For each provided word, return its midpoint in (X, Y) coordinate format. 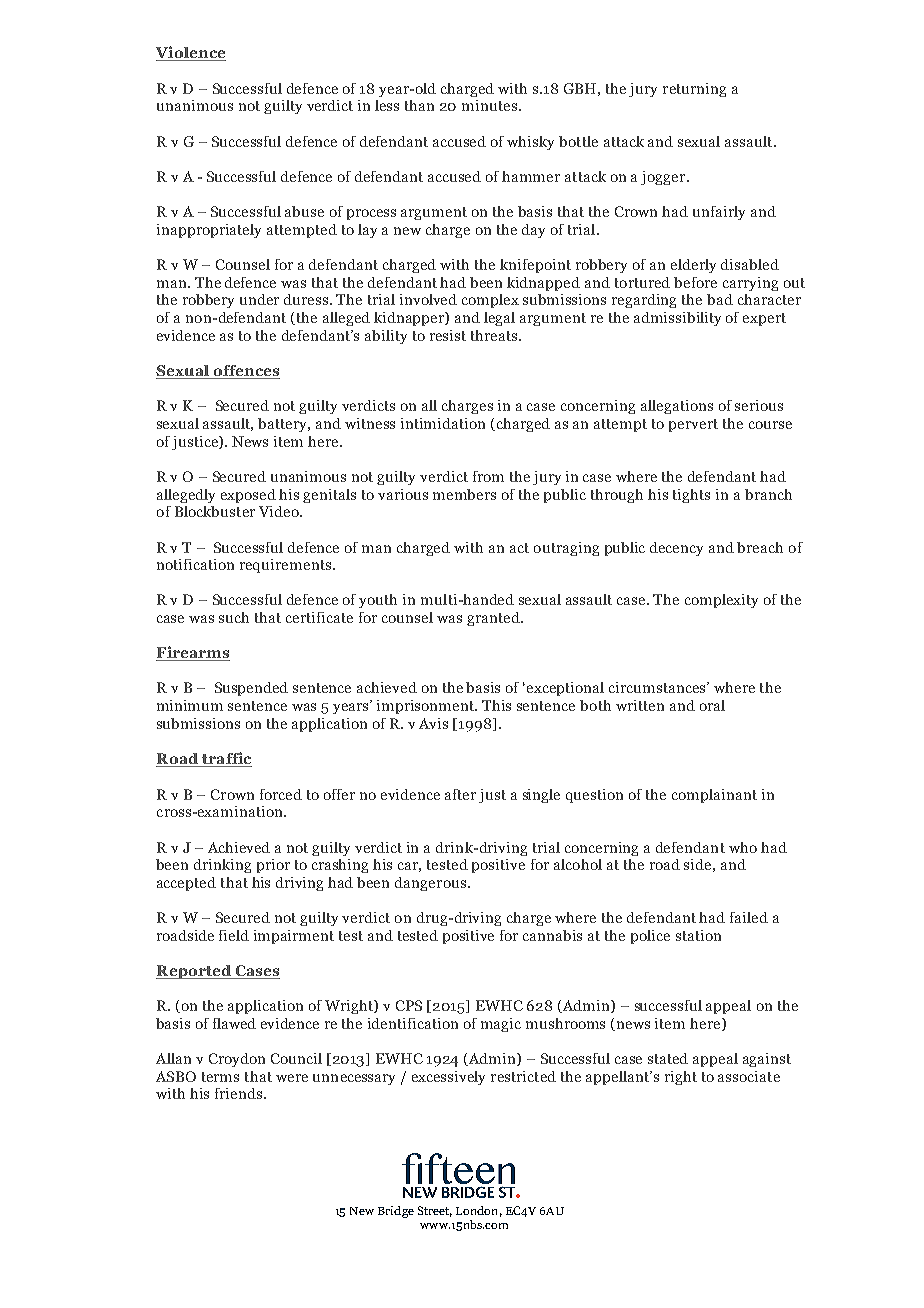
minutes (489, 105)
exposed (248, 496)
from (488, 476)
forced (281, 794)
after (460, 794)
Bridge (396, 1212)
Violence (191, 53)
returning (694, 90)
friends (240, 1093)
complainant (714, 796)
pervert (693, 425)
